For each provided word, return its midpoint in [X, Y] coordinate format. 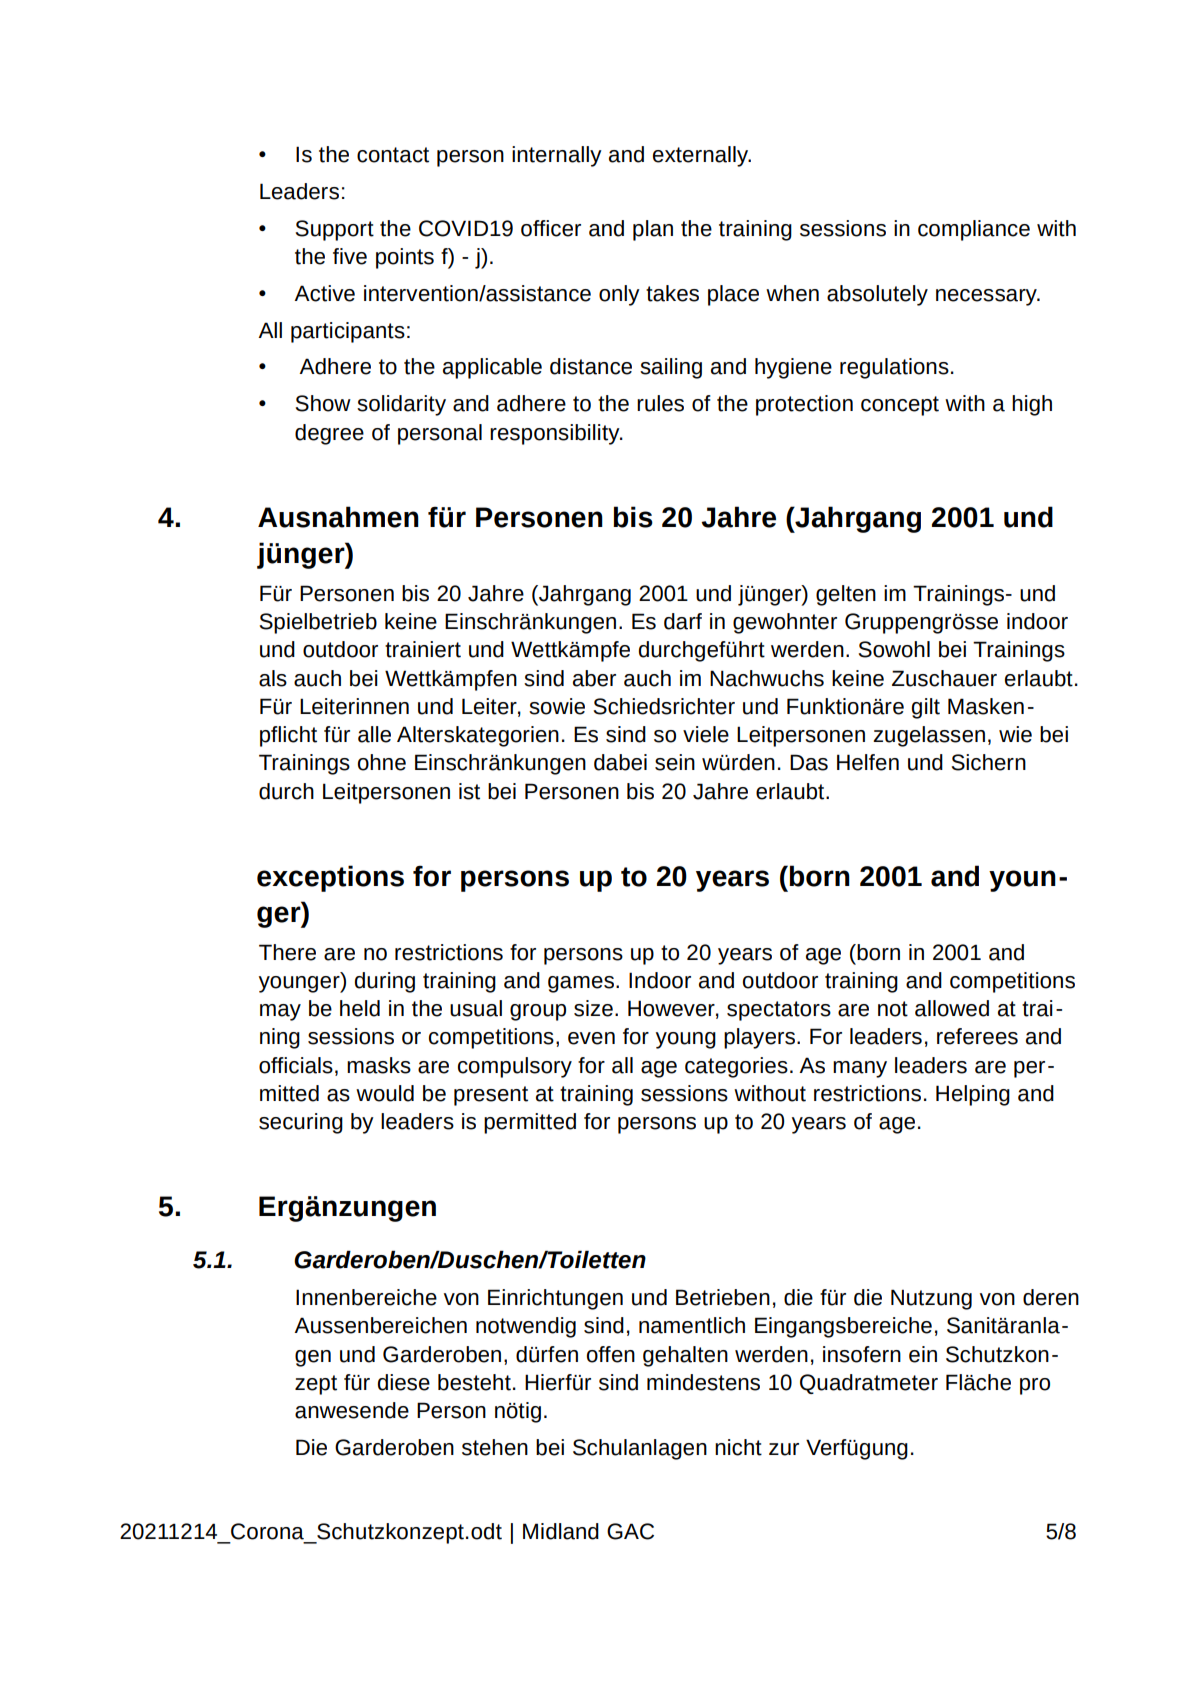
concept [900, 406]
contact [393, 155]
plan [653, 230]
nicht [738, 1447]
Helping [973, 1095]
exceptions [330, 878]
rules [660, 403]
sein [675, 762]
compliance [974, 230]
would [385, 1093]
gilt [926, 708]
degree [329, 434]
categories [736, 1067]
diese [404, 1382]
